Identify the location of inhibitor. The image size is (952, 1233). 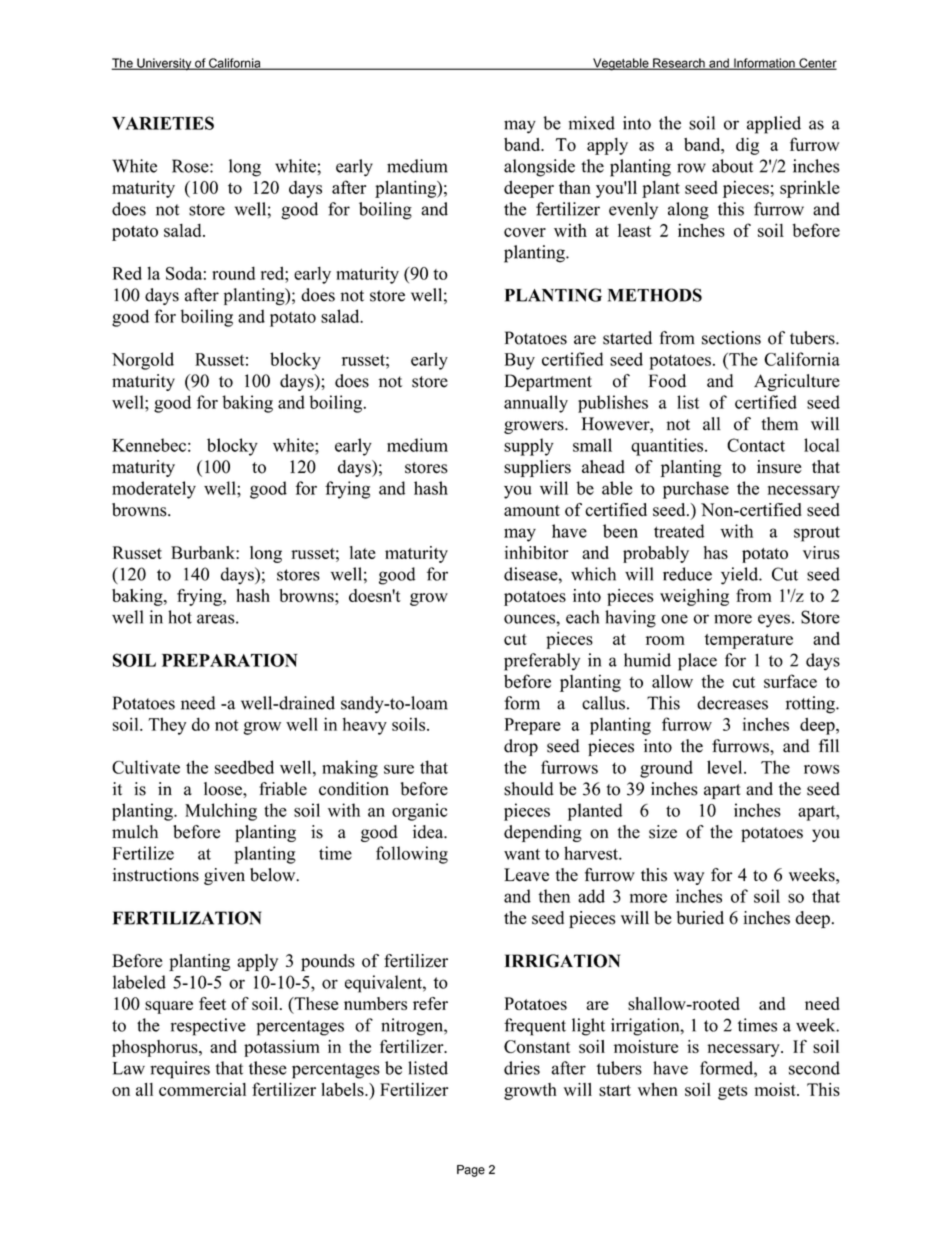
(537, 552).
